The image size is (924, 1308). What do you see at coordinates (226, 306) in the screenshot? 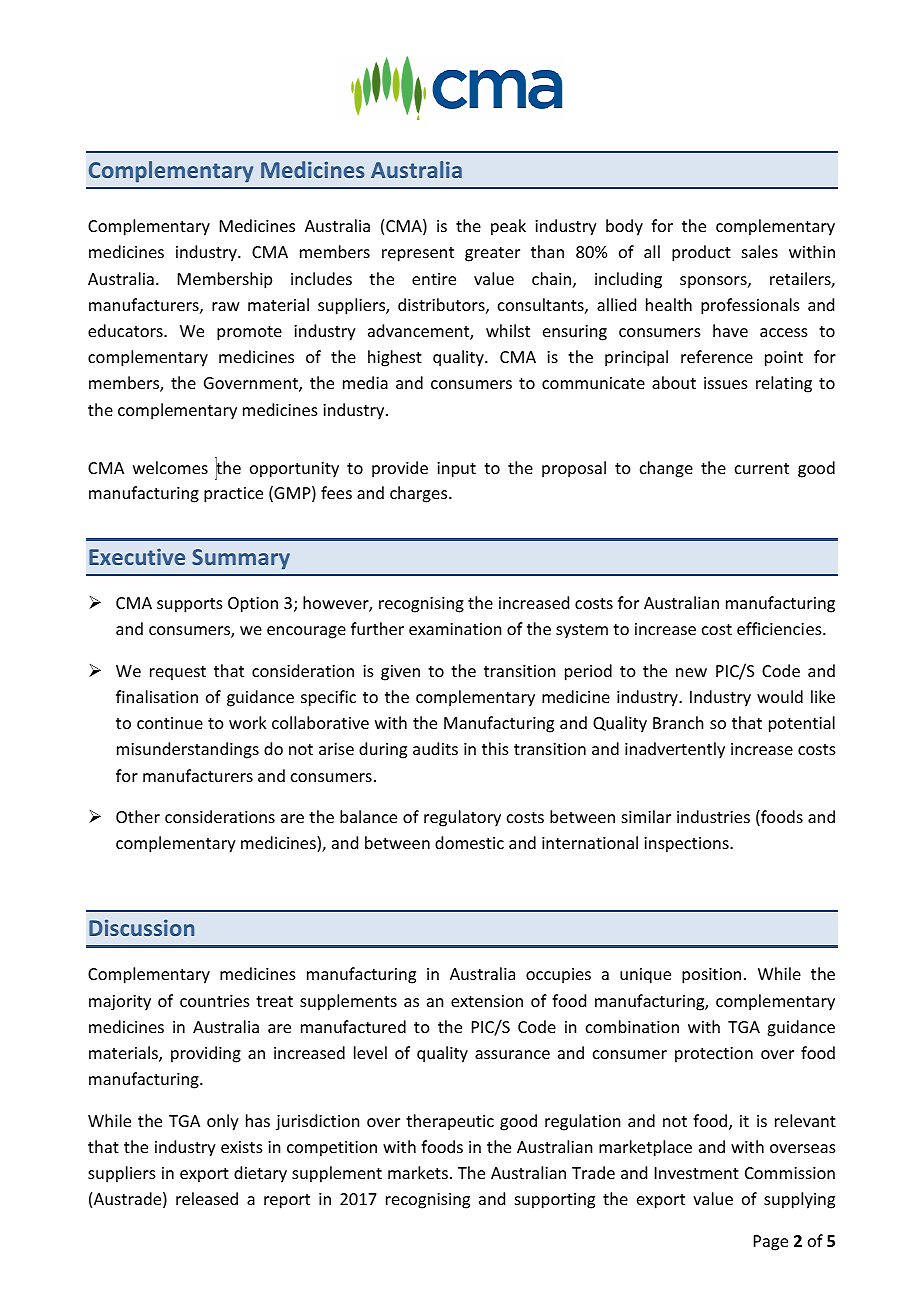
I see `raw` at bounding box center [226, 306].
